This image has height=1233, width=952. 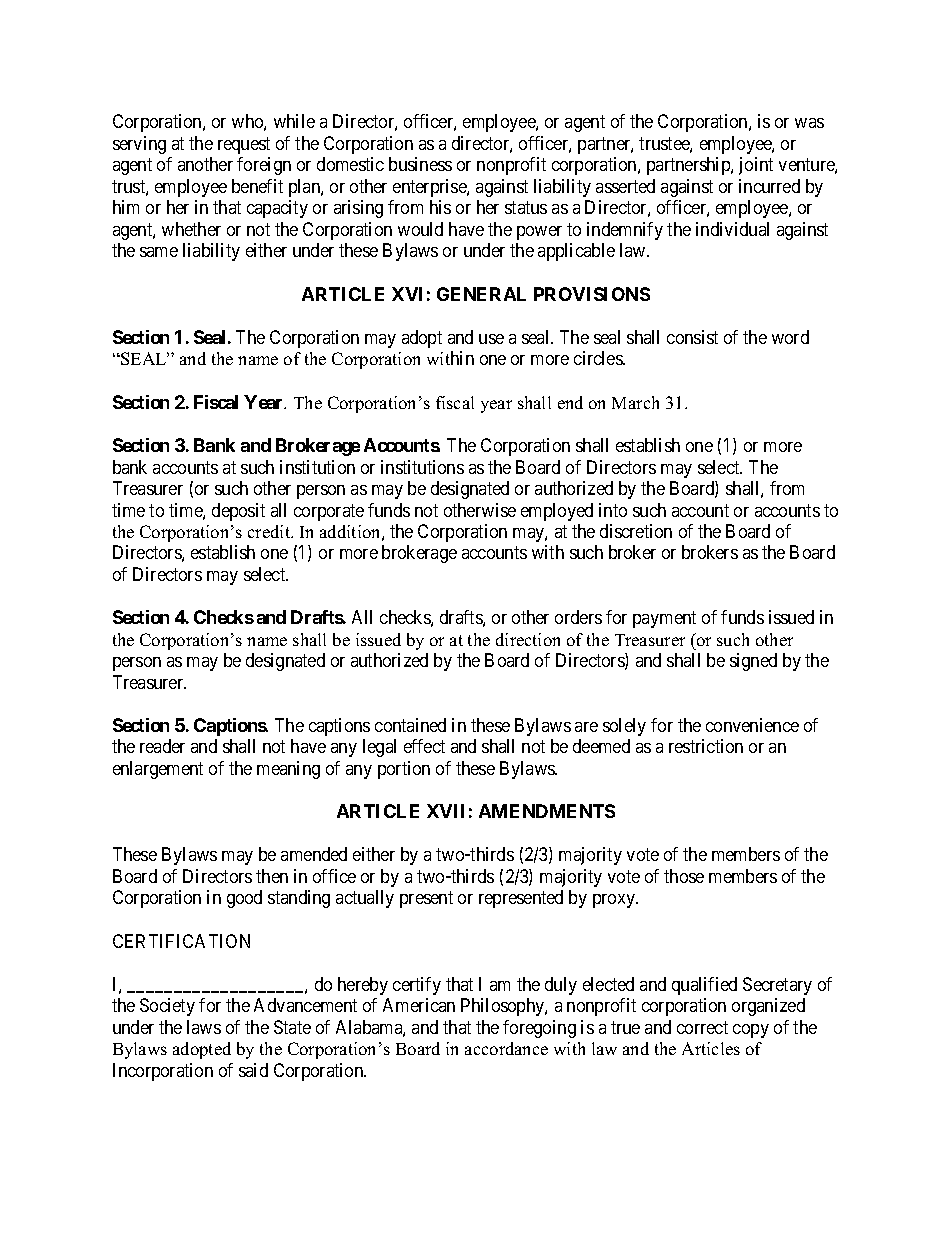 What do you see at coordinates (159, 252) in the image?
I see `same` at bounding box center [159, 252].
